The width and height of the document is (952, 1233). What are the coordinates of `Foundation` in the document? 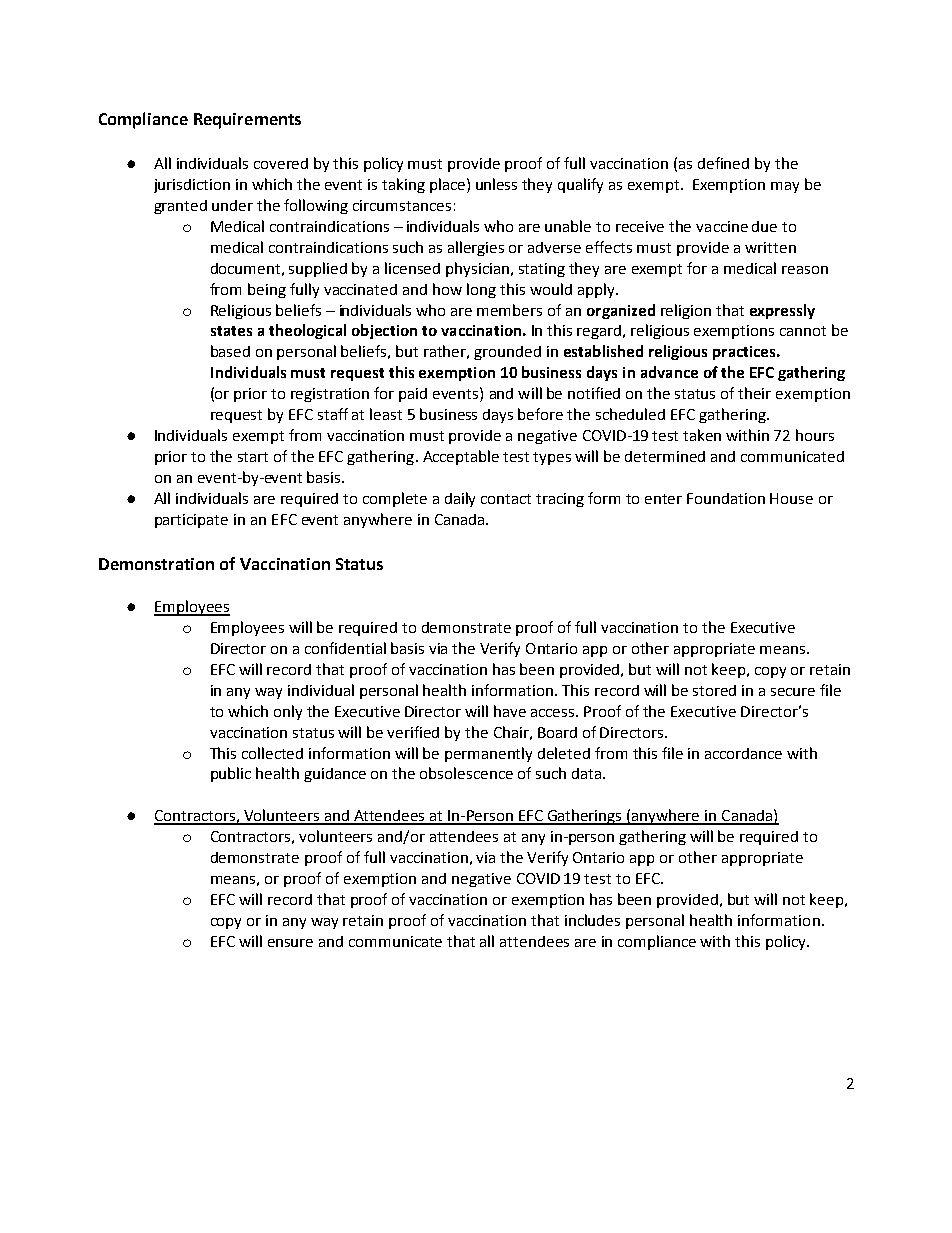 It's located at (726, 498).
